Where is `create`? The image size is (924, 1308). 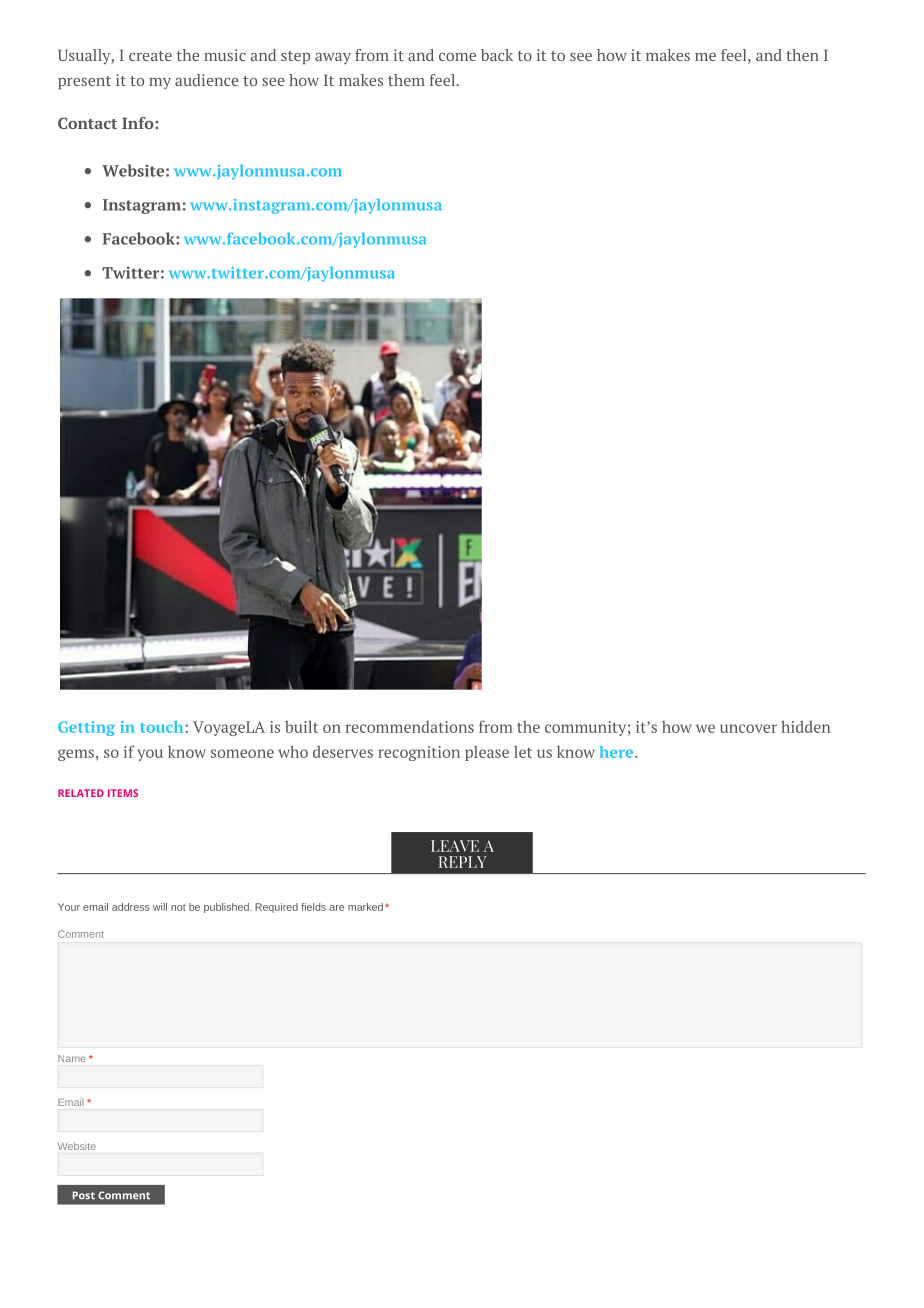 create is located at coordinates (150, 56).
